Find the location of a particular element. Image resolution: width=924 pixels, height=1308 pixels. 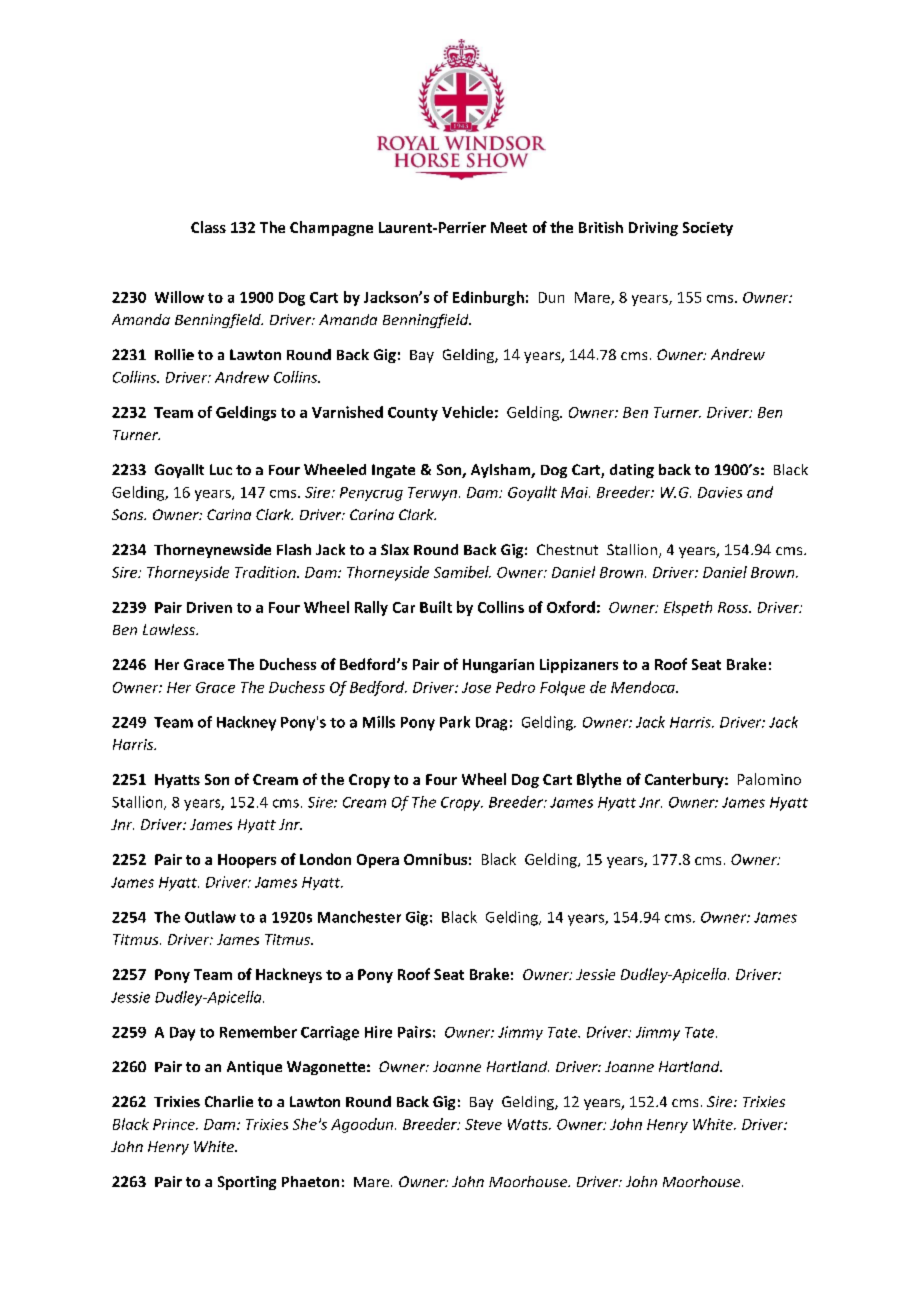

Palomino is located at coordinates (769, 779).
